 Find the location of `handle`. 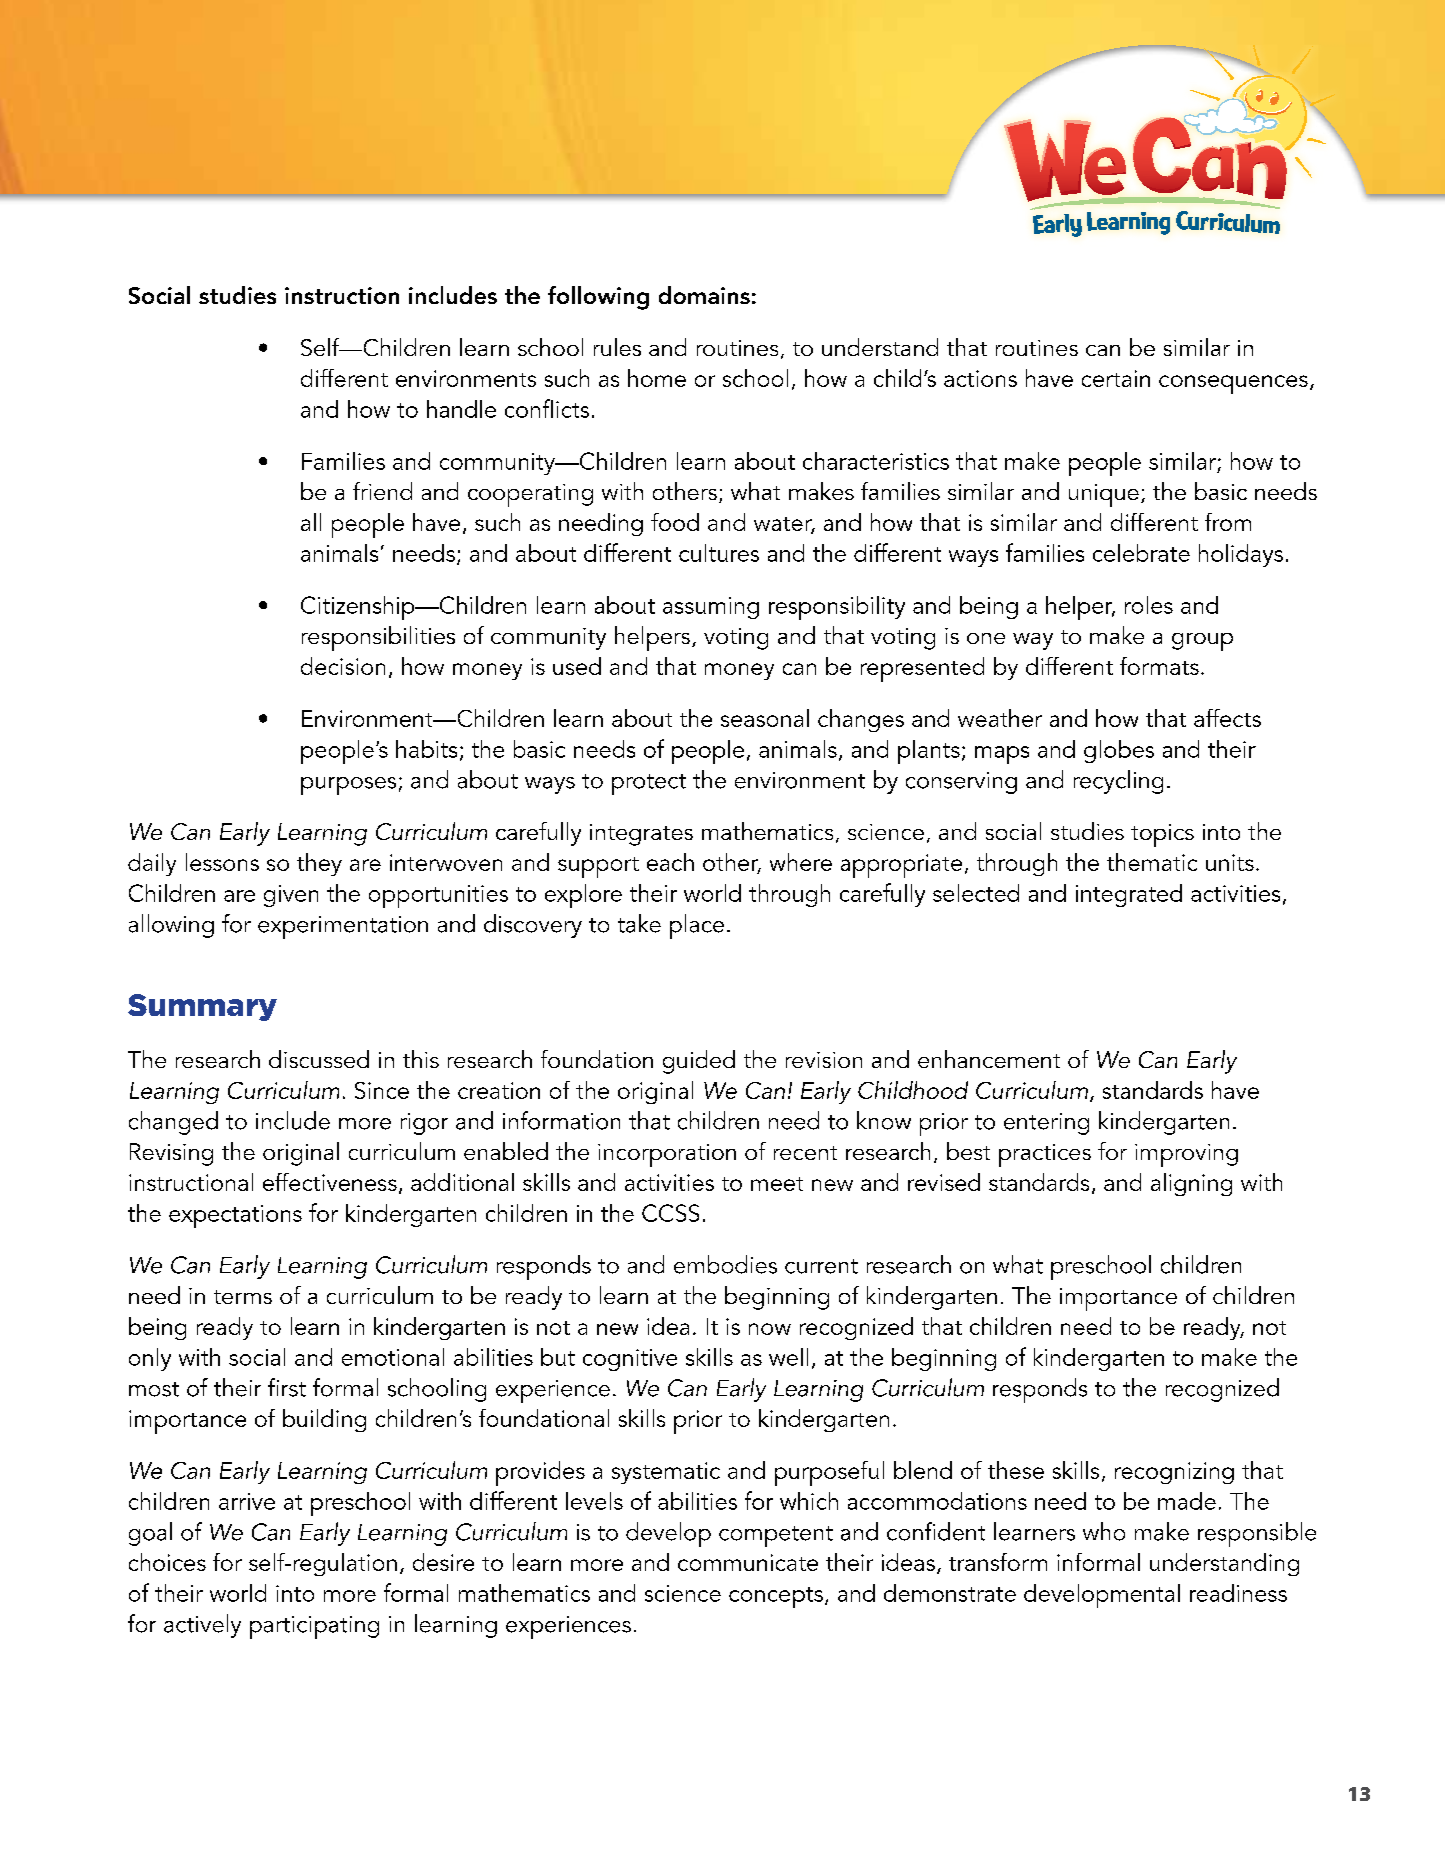

handle is located at coordinates (461, 409).
